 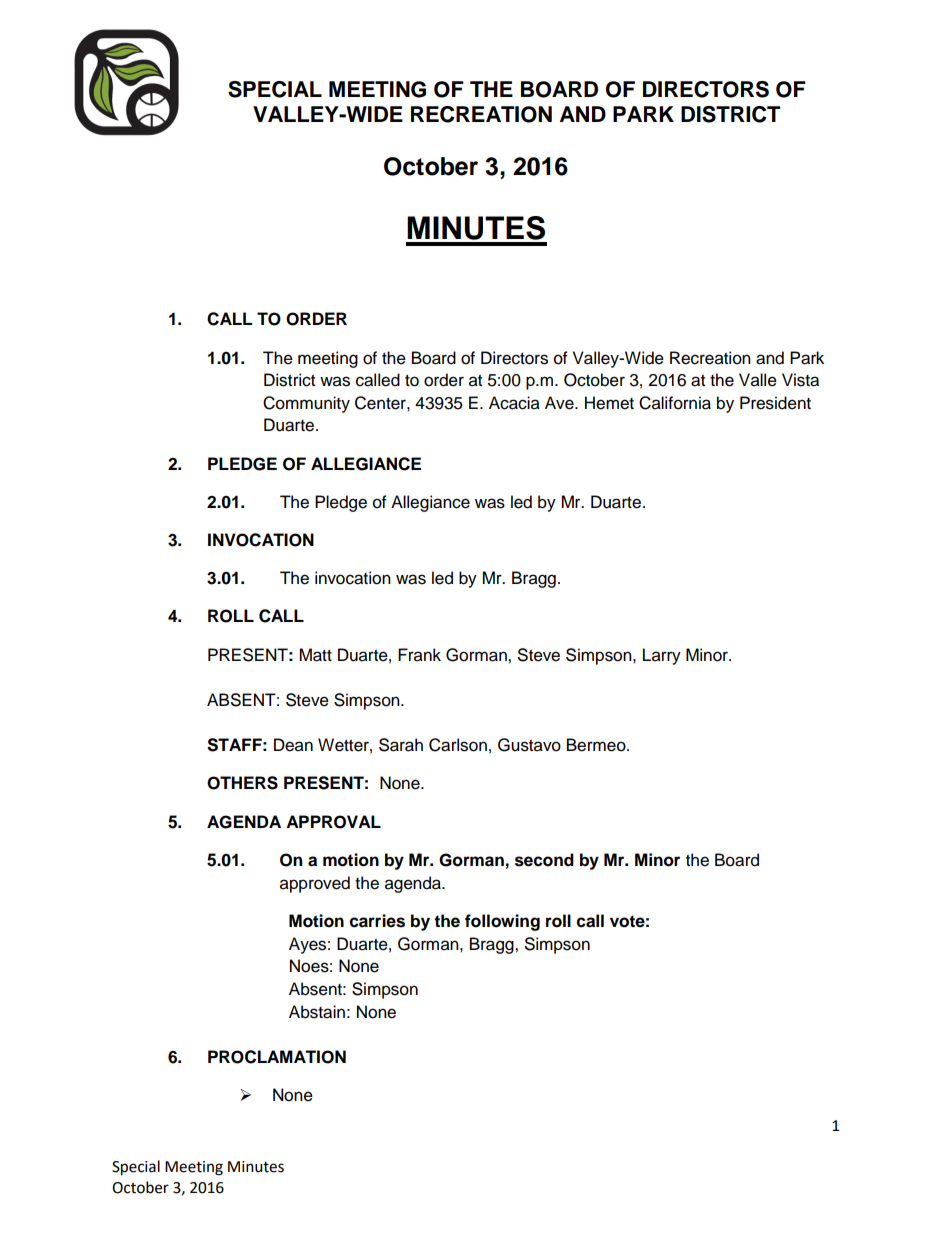 I want to click on Carlson, so click(x=458, y=745).
